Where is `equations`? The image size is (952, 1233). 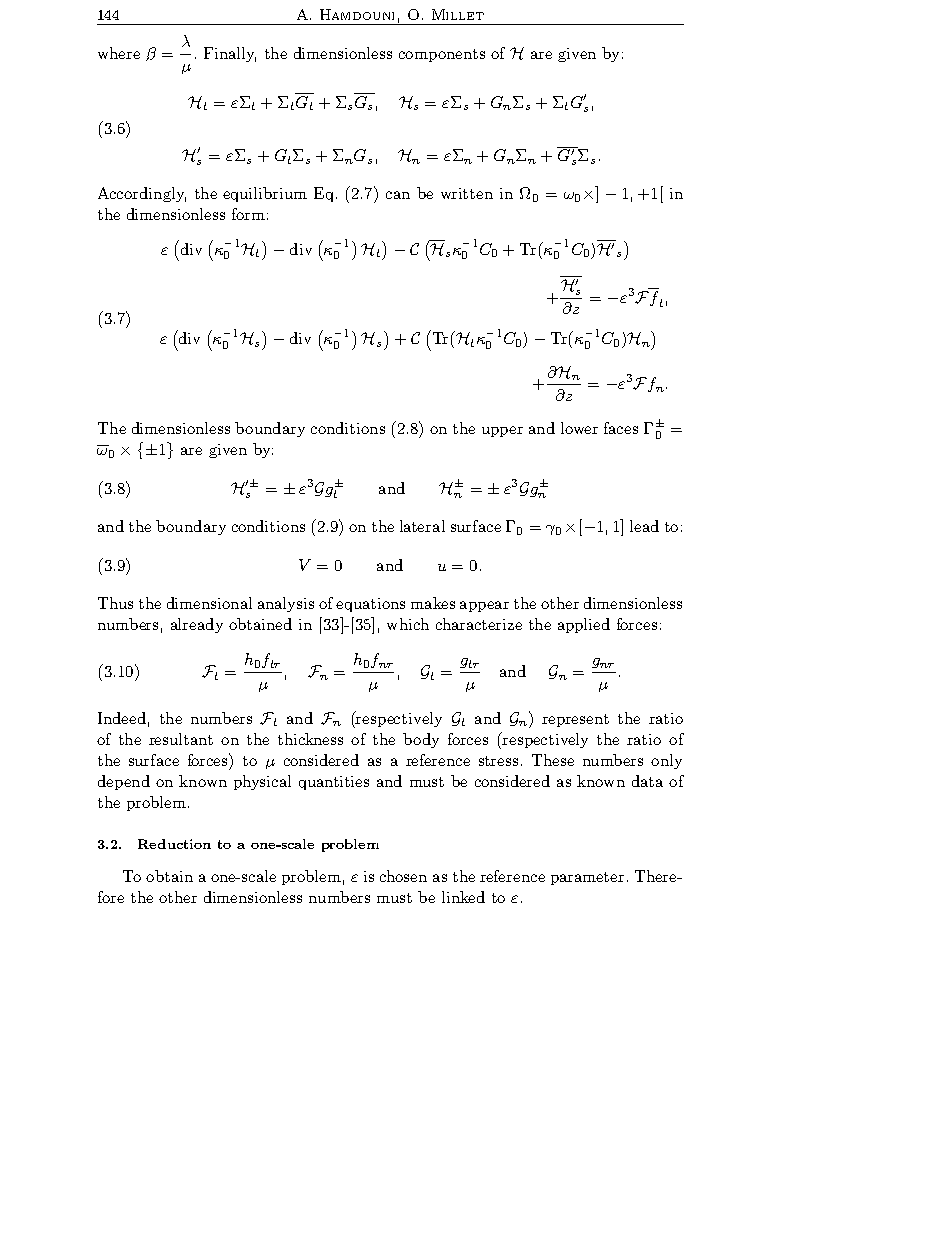
equations is located at coordinates (370, 605).
